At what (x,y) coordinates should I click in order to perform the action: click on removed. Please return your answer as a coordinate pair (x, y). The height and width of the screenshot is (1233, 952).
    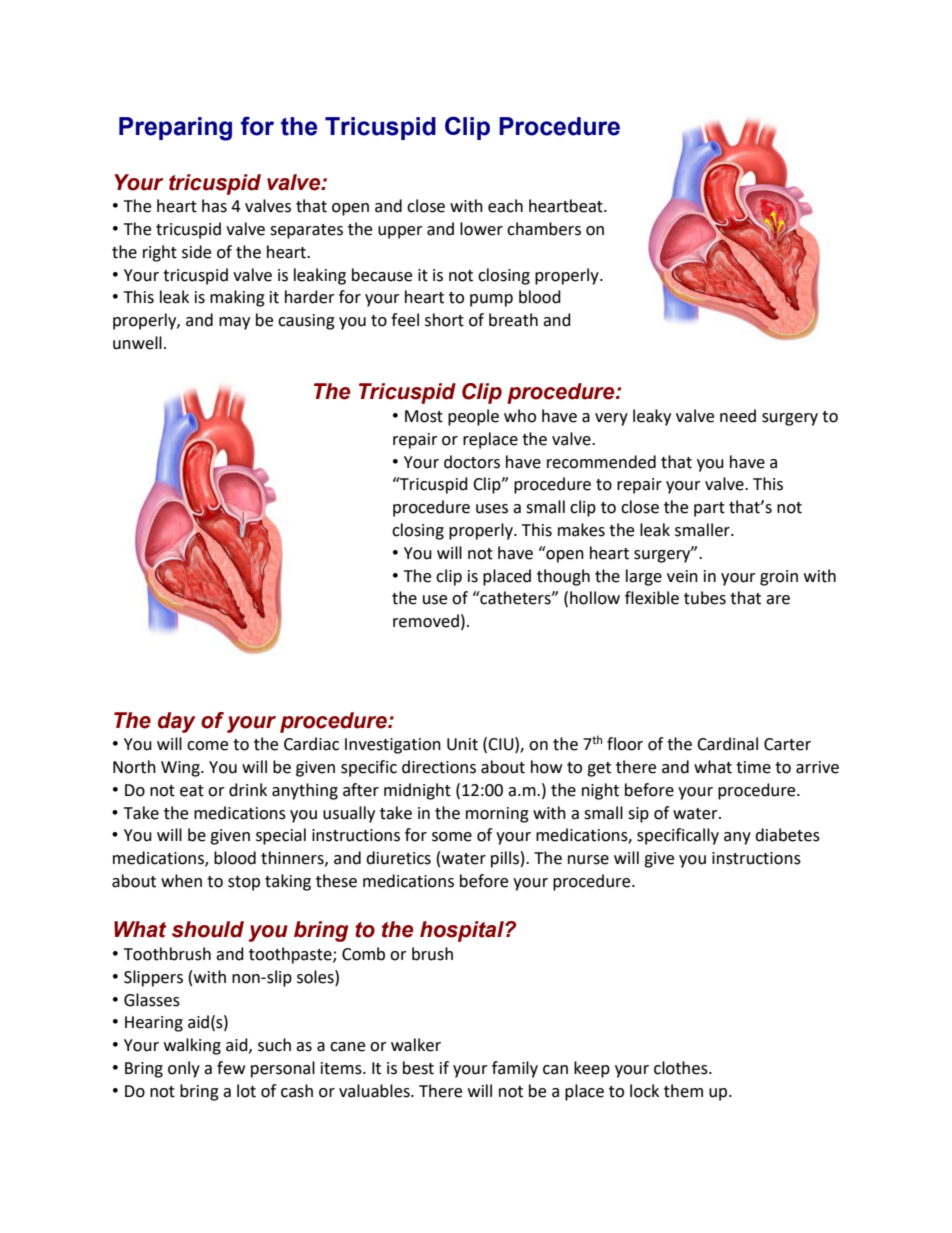
    Looking at the image, I should click on (426, 621).
